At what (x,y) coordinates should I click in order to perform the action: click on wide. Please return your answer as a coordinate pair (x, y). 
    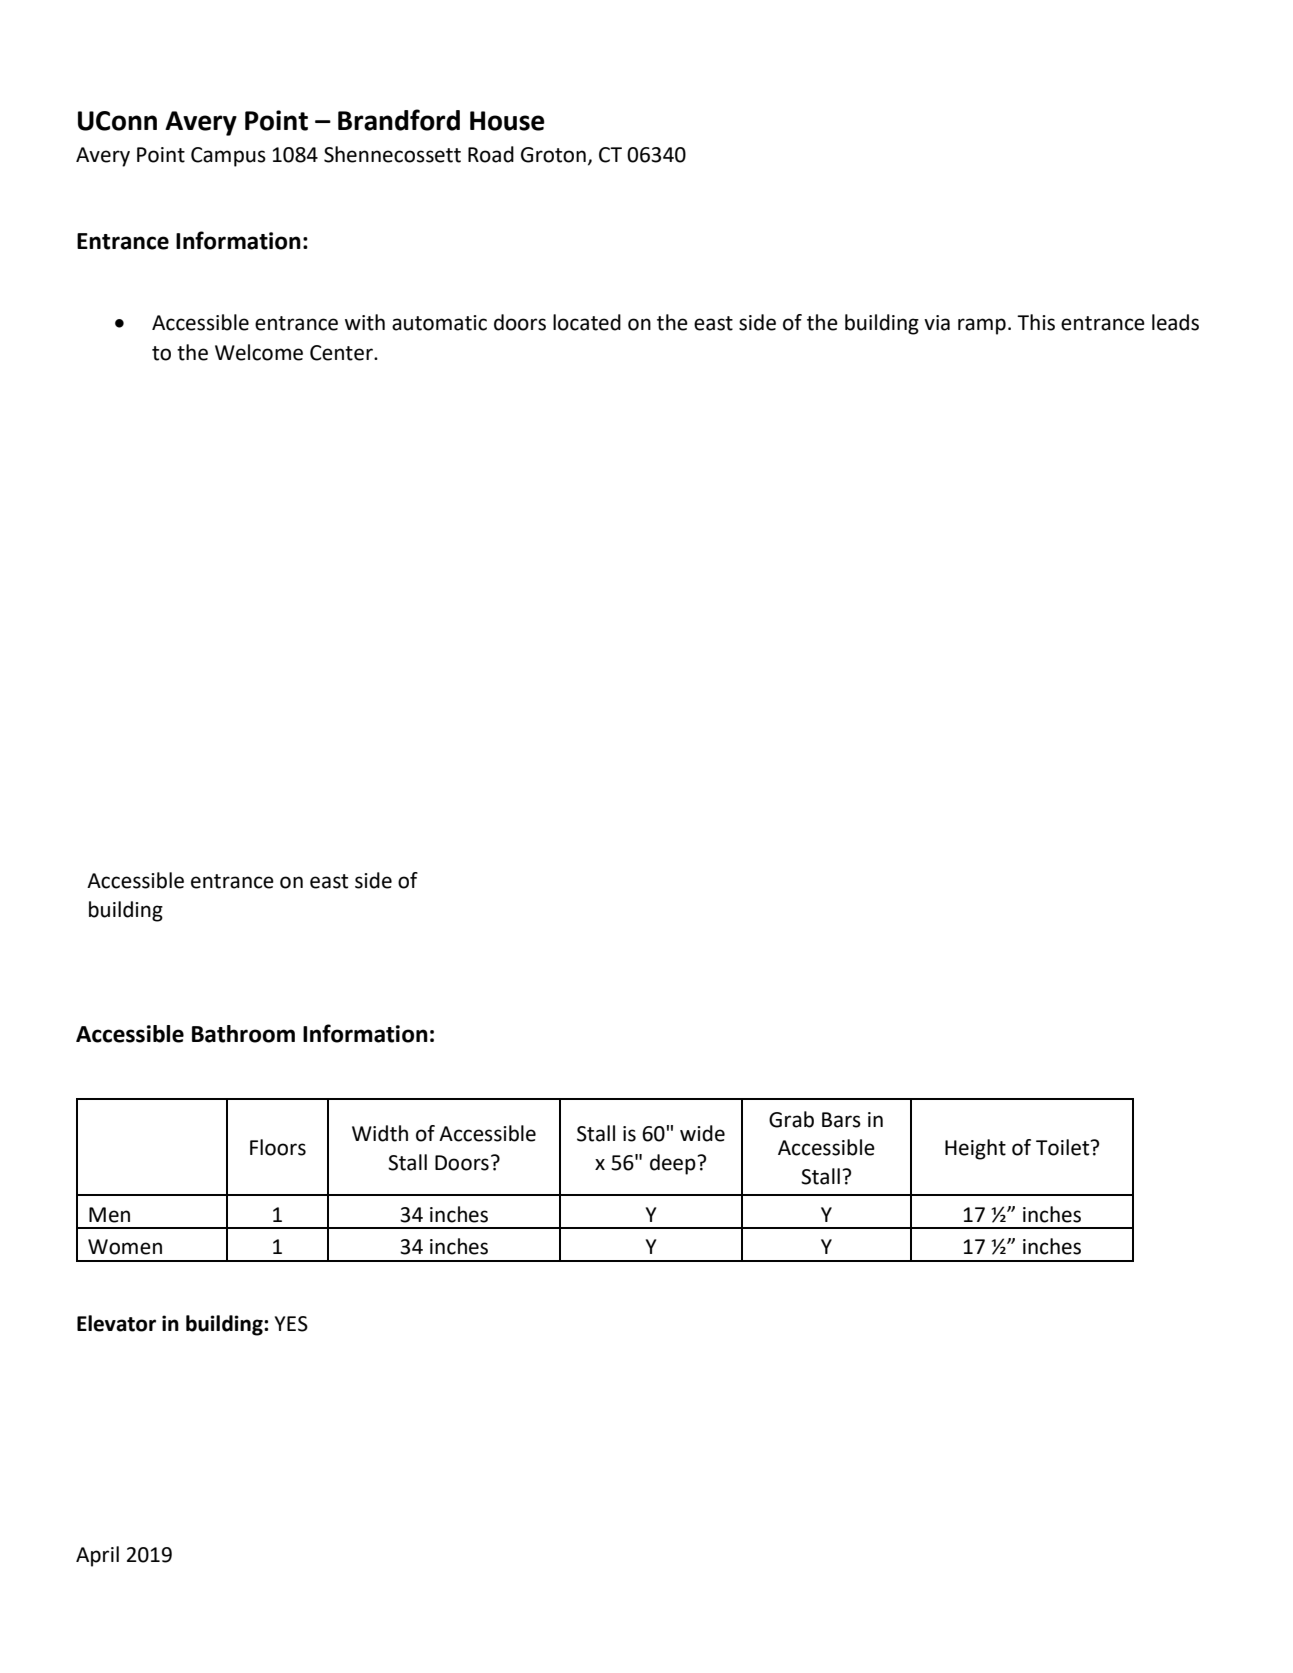
    Looking at the image, I should click on (702, 1133).
